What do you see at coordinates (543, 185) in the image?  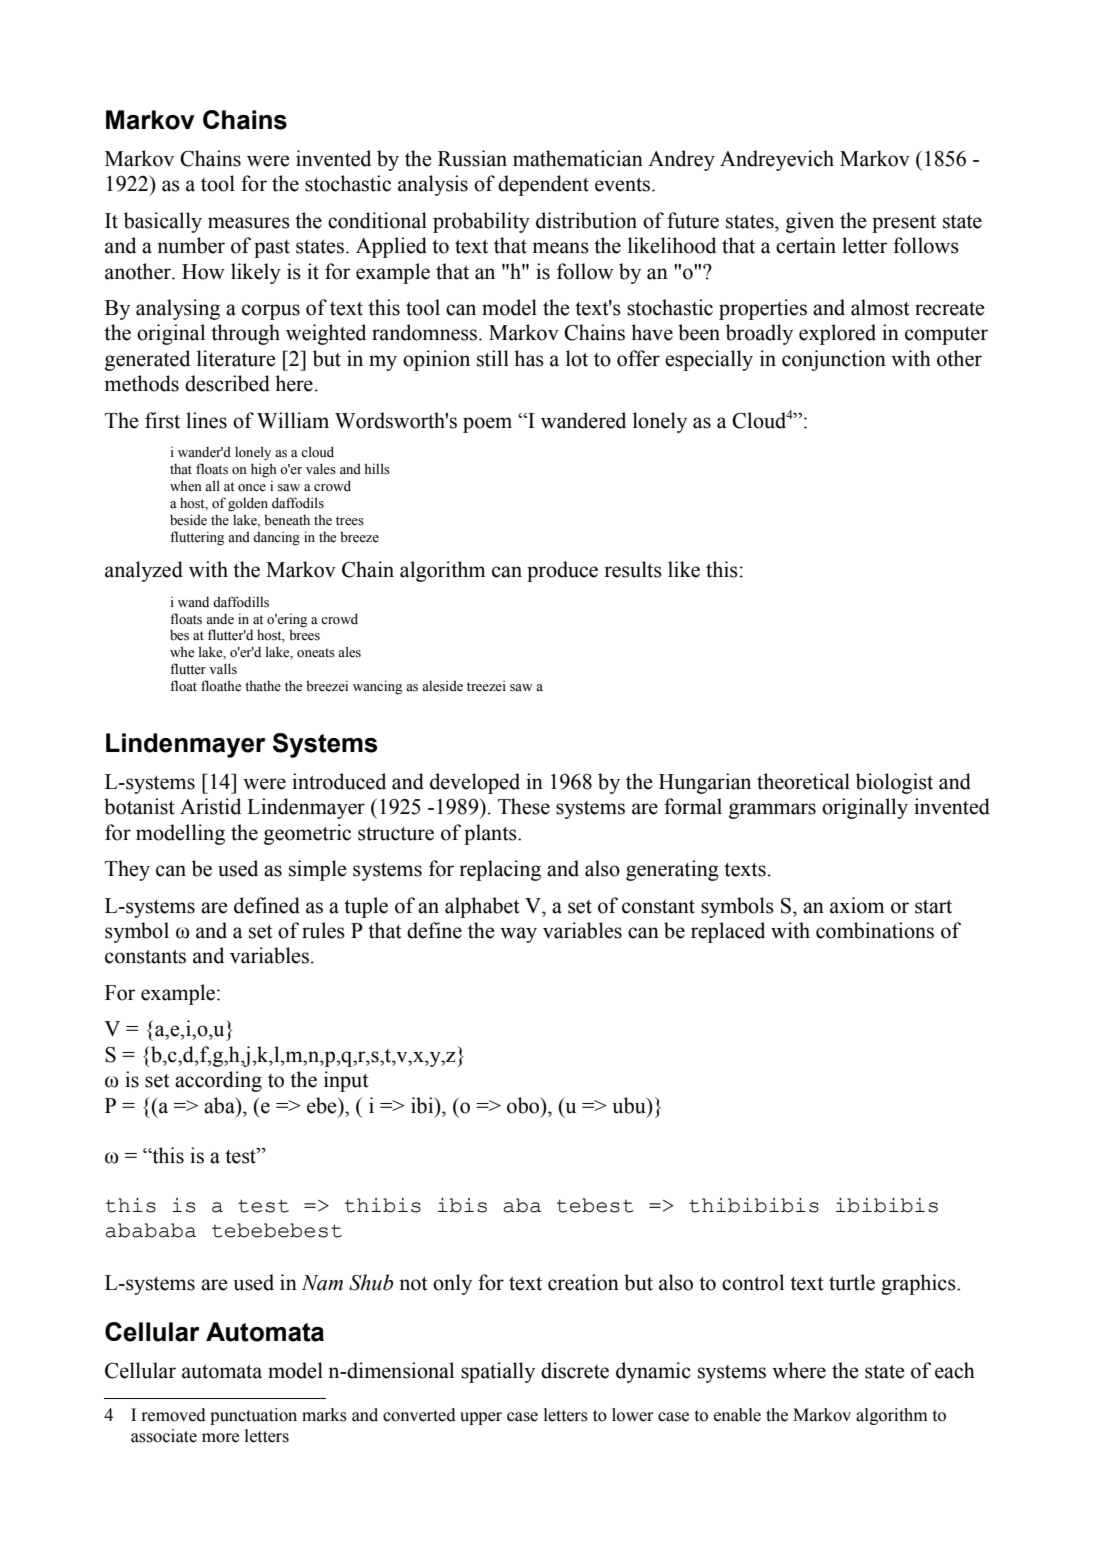 I see `dependent` at bounding box center [543, 185].
